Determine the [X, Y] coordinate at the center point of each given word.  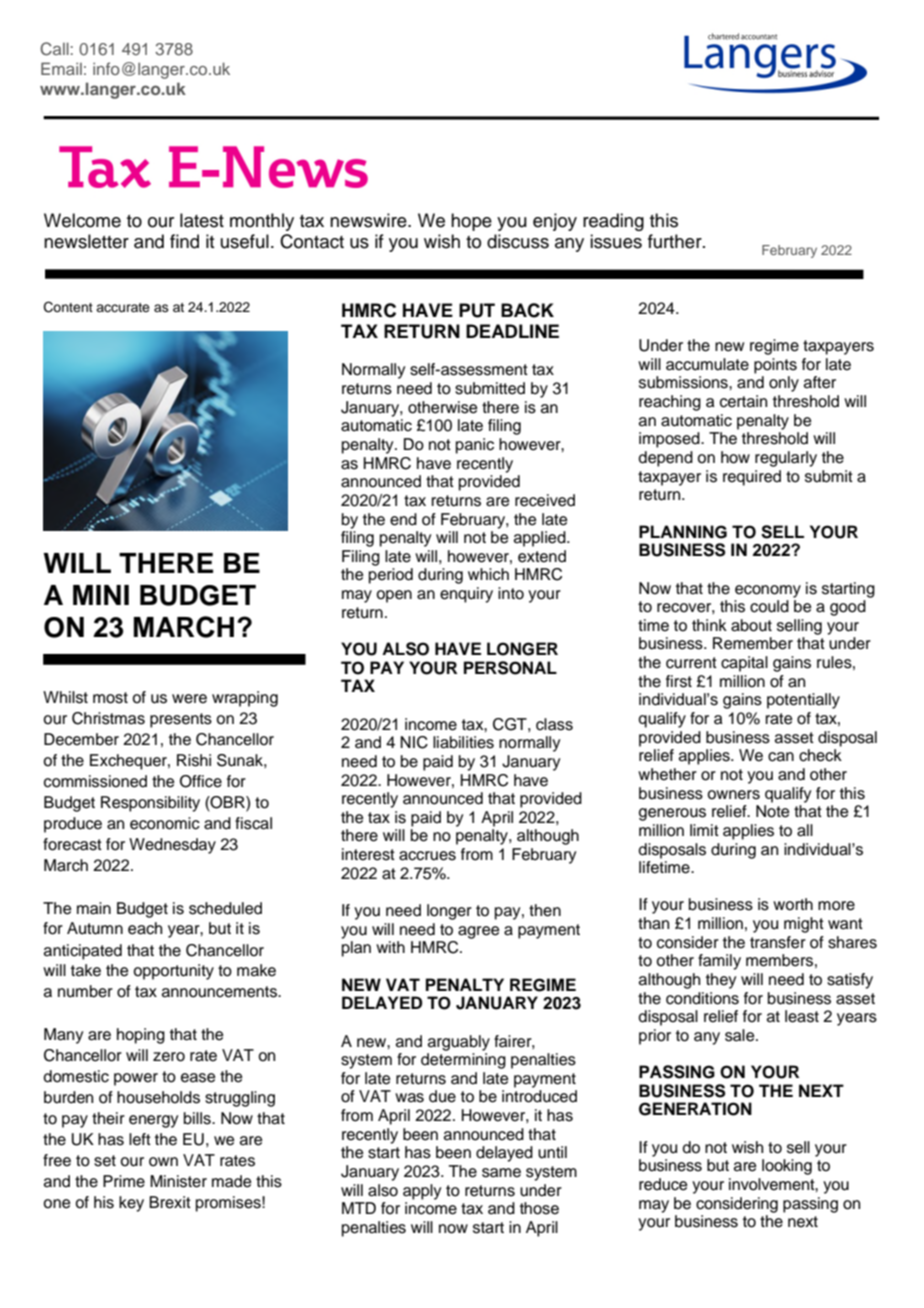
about [751, 625]
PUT [477, 310]
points [775, 366]
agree [479, 932]
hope [471, 222]
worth [793, 904]
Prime [124, 1181]
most [110, 698]
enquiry [466, 595]
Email [61, 68]
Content [68, 307]
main [94, 908]
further [676, 241]
